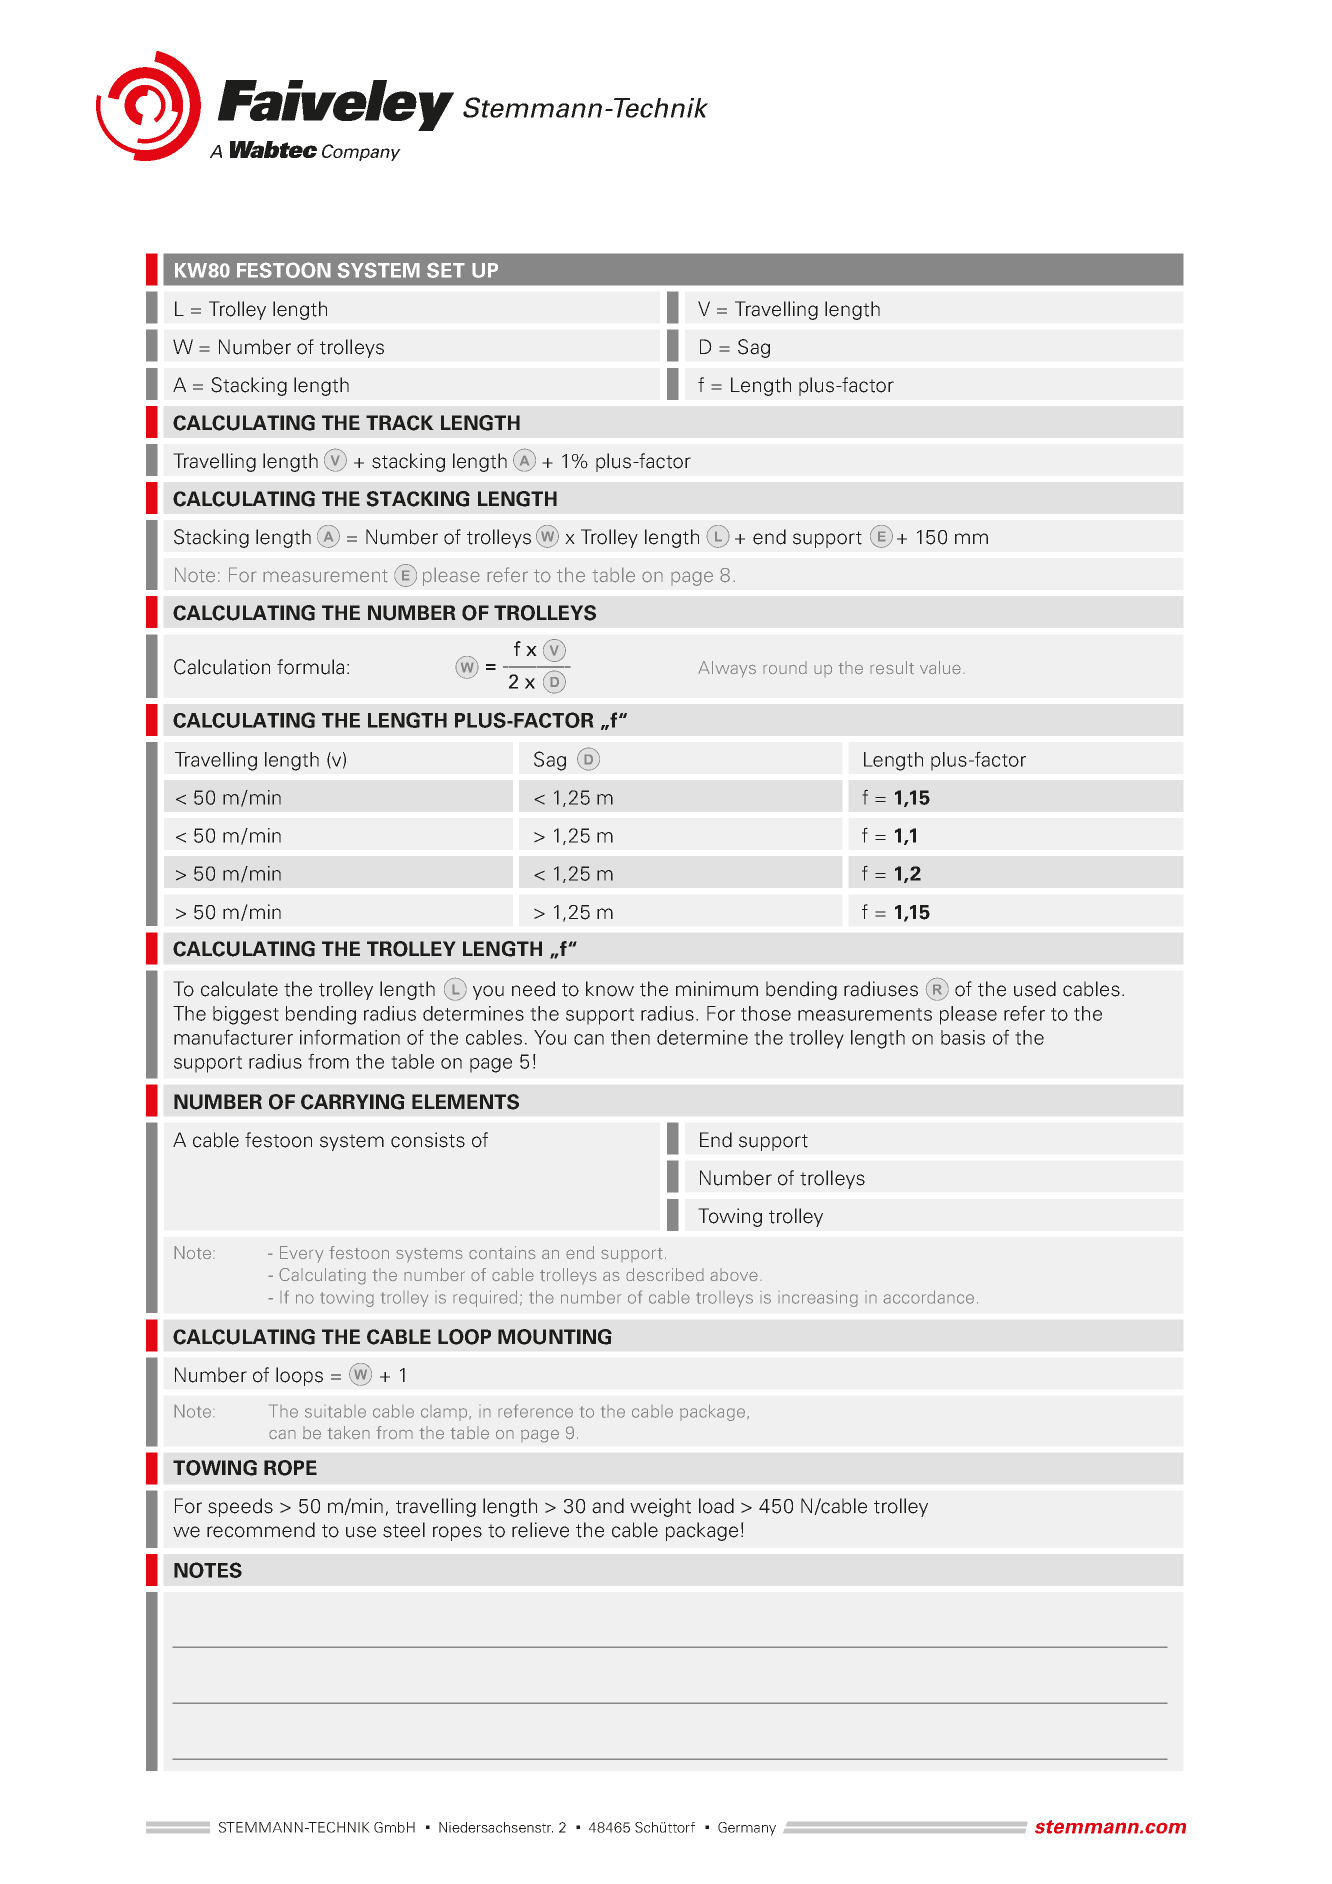 The image size is (1332, 1884). I want to click on Germany, so click(747, 1829).
